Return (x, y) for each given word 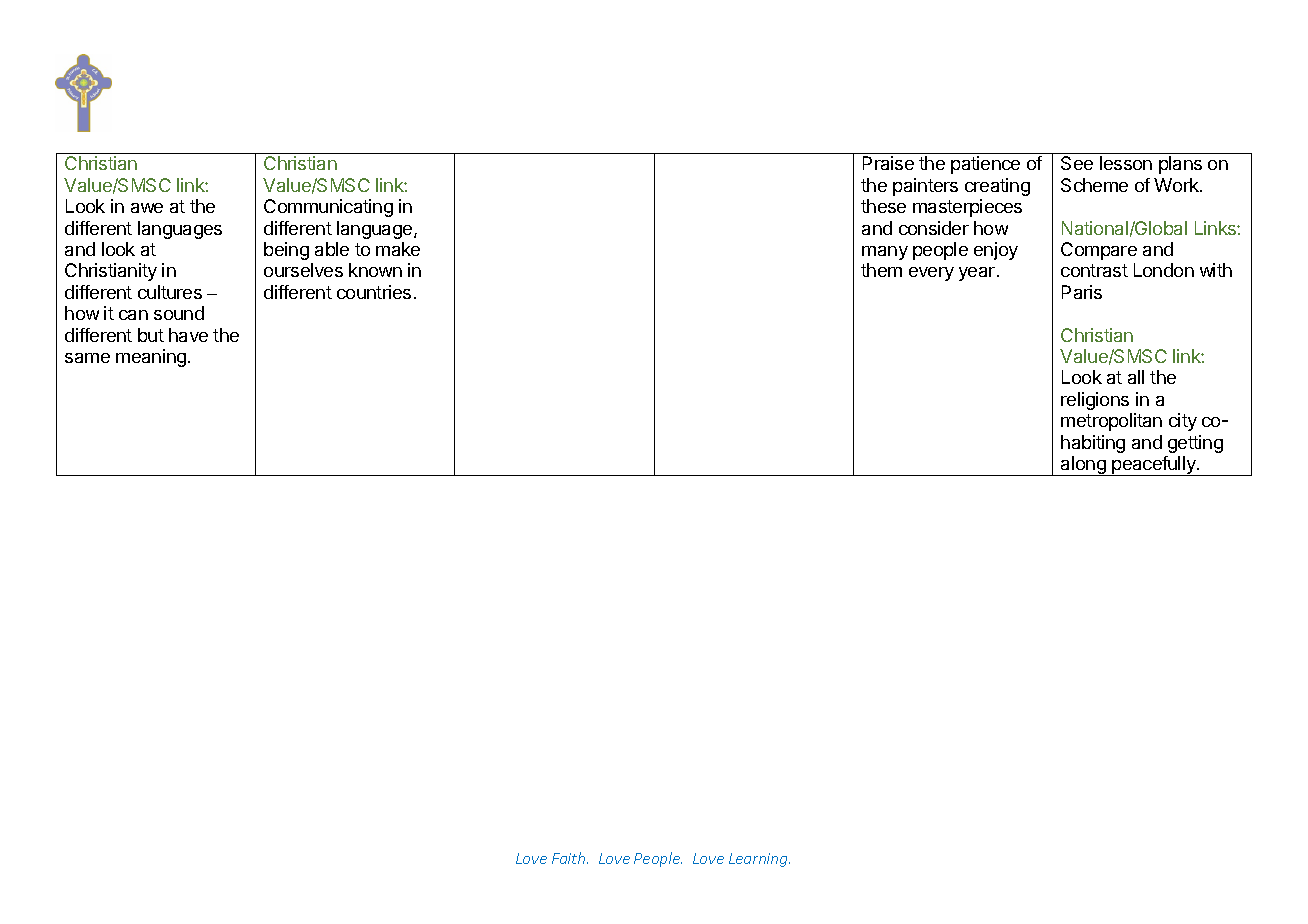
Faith (570, 858)
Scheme (1094, 185)
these (883, 206)
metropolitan (1111, 422)
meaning (151, 358)
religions (1095, 401)
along (1083, 466)
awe (147, 208)
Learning (759, 860)
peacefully (1154, 466)
